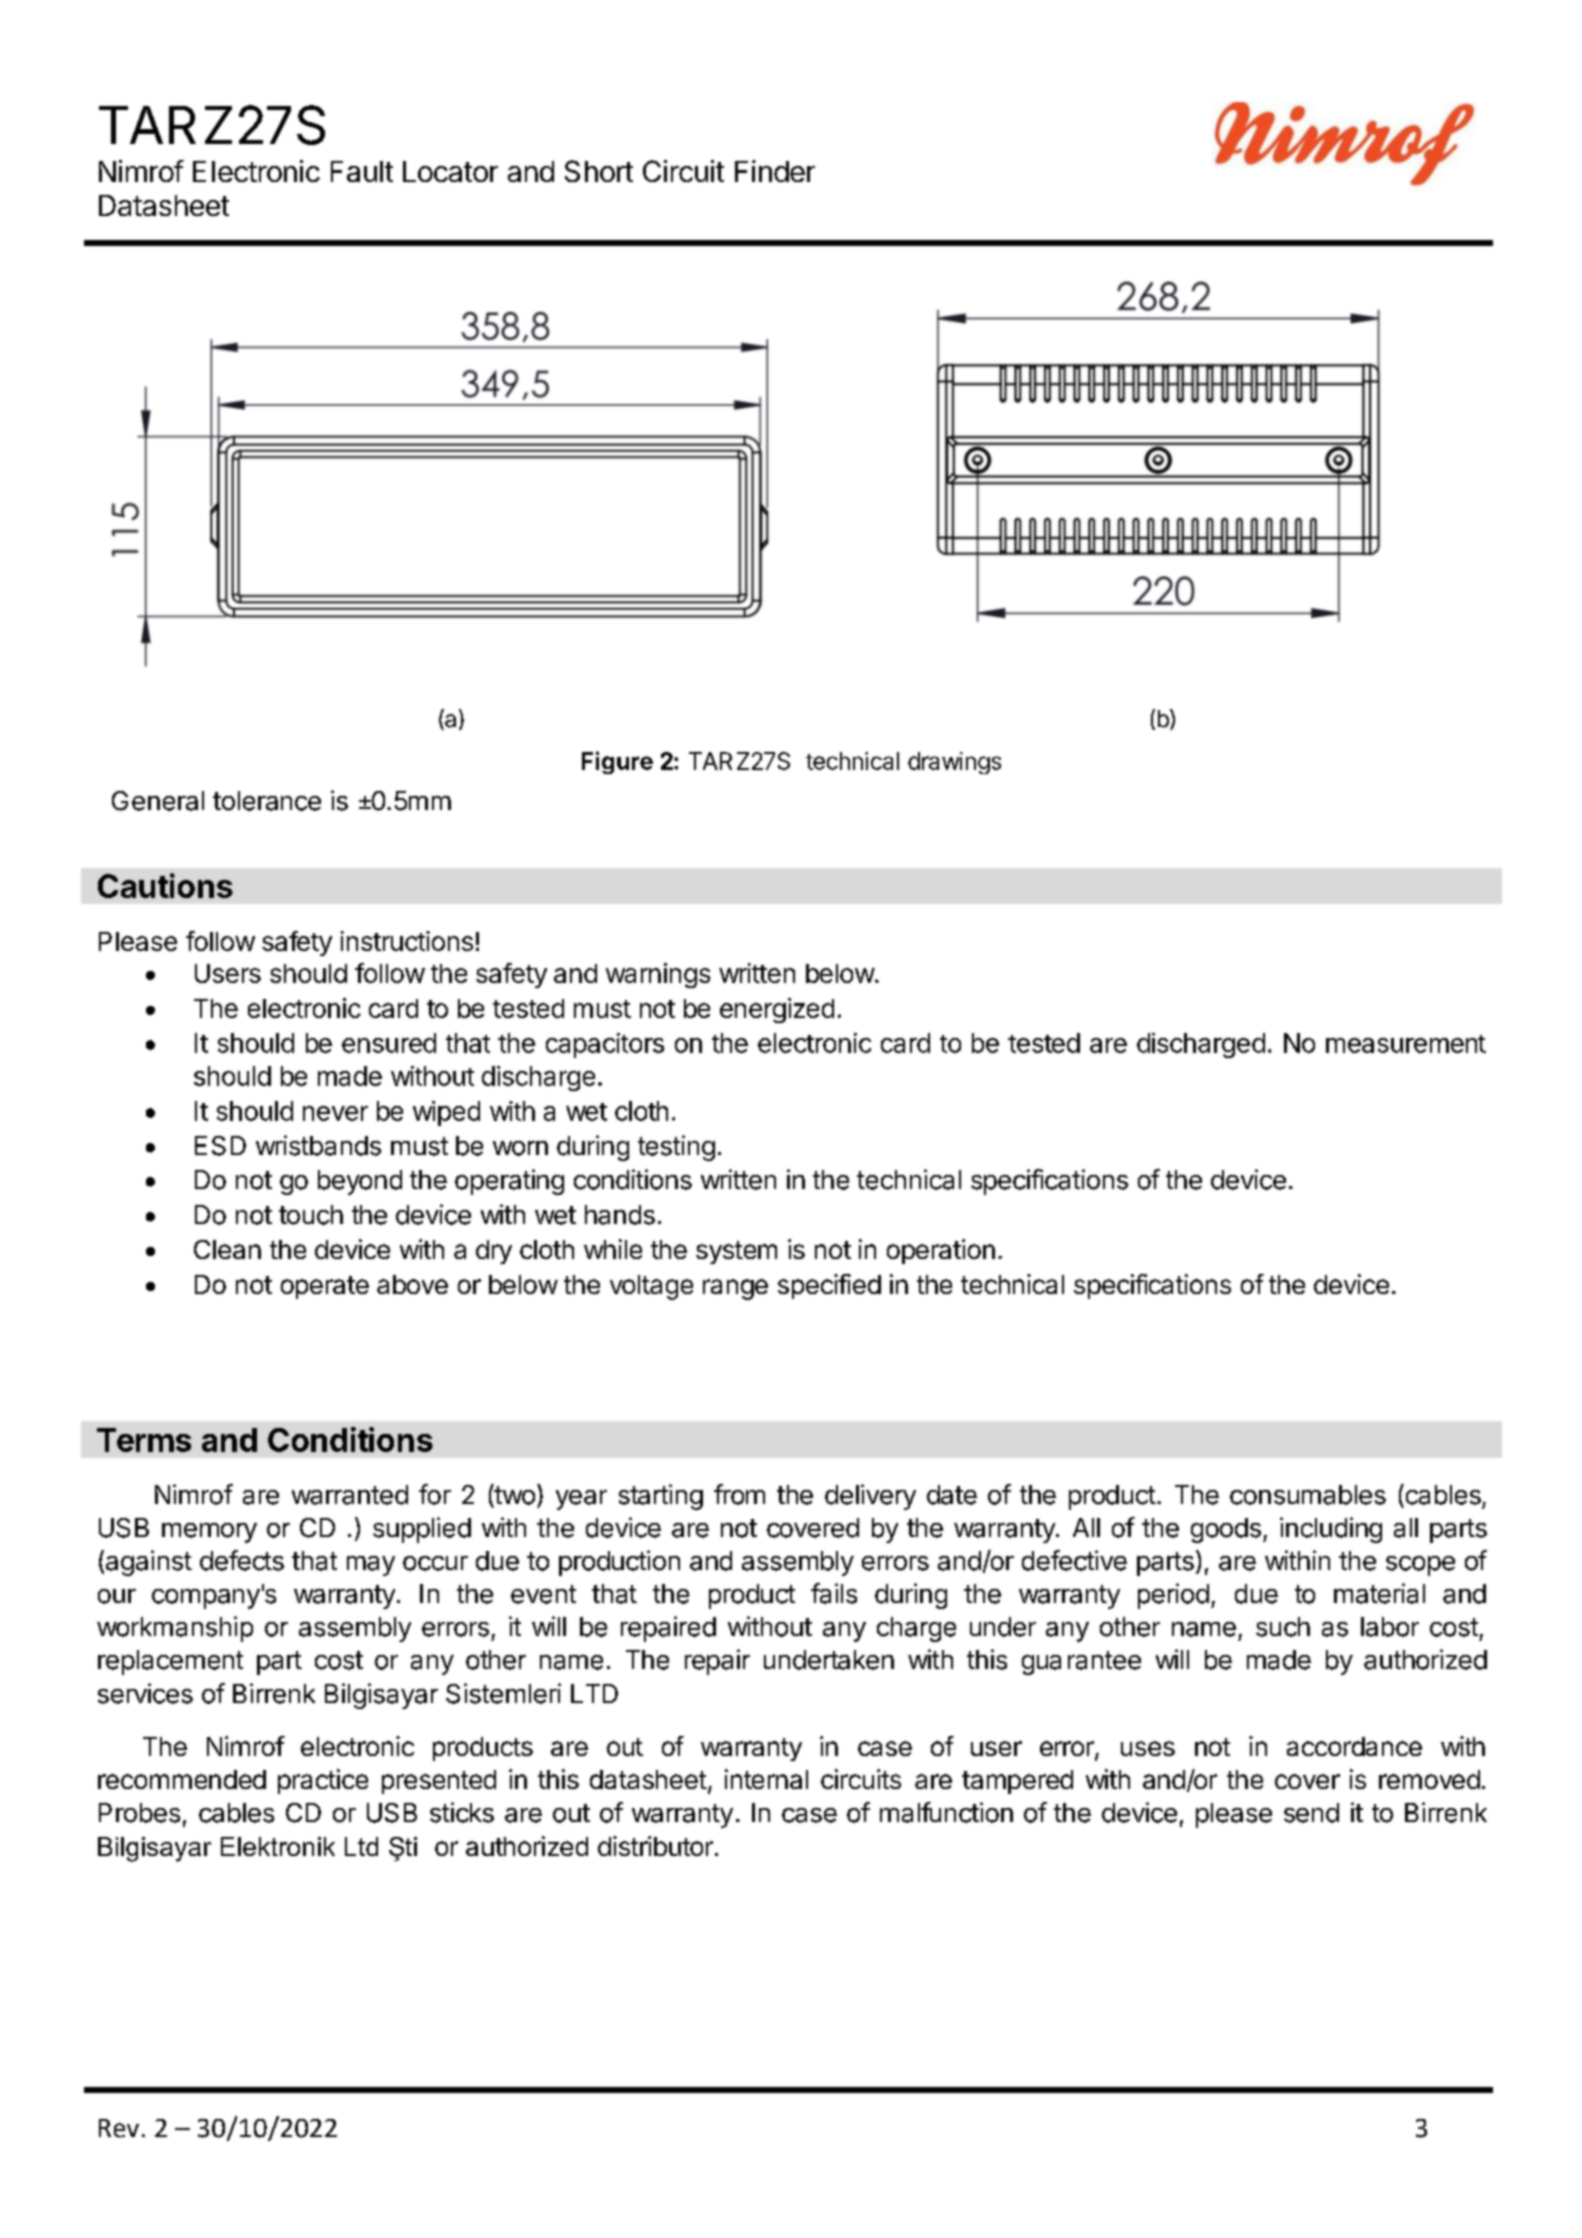 Image resolution: width=1582 pixels, height=2238 pixels. What do you see at coordinates (318, 1145) in the document?
I see `wristbands` at bounding box center [318, 1145].
